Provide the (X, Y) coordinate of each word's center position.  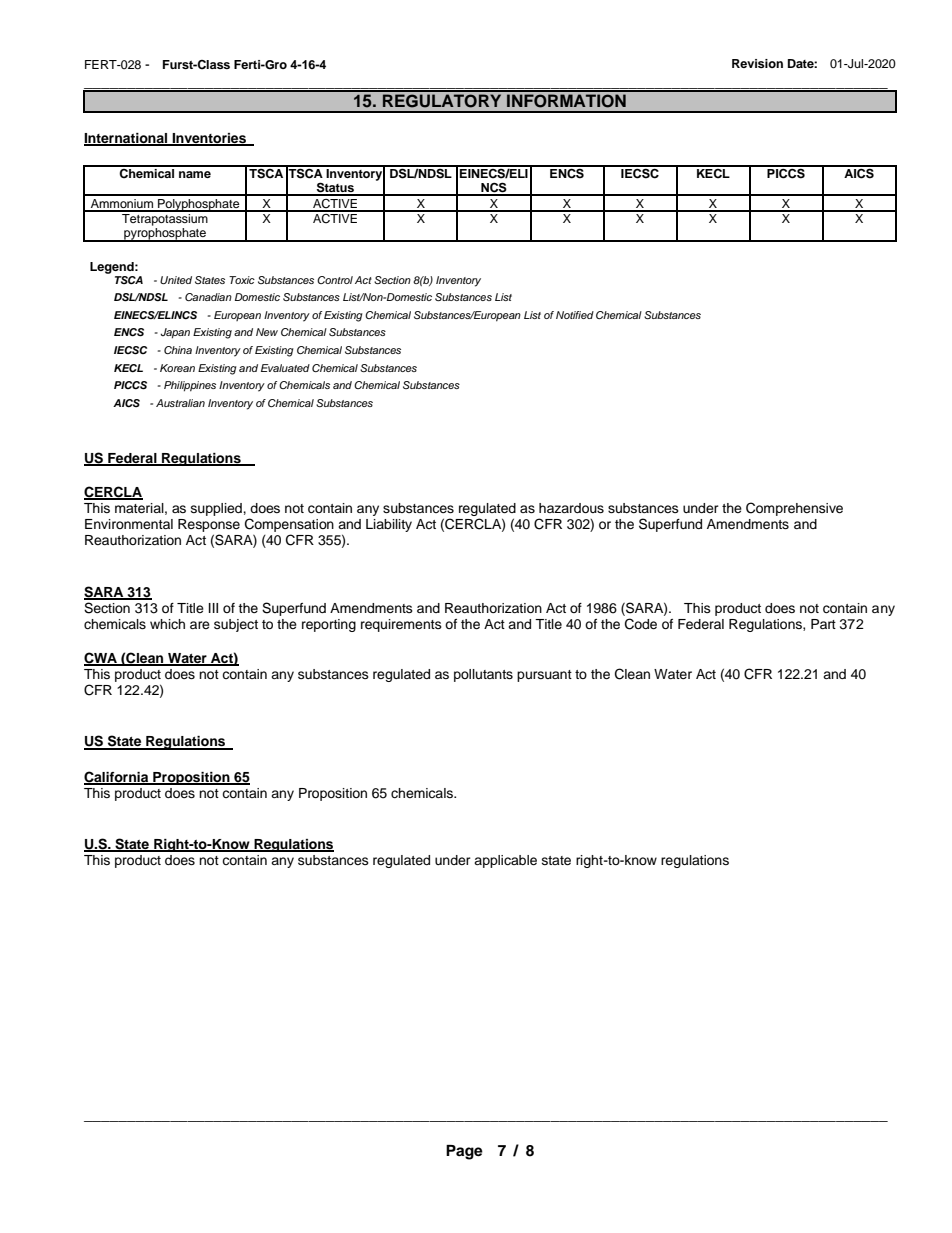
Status (335, 188)
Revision (757, 63)
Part (823, 624)
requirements (401, 625)
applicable (505, 861)
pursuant (544, 676)
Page (464, 1152)
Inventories (209, 139)
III (213, 608)
